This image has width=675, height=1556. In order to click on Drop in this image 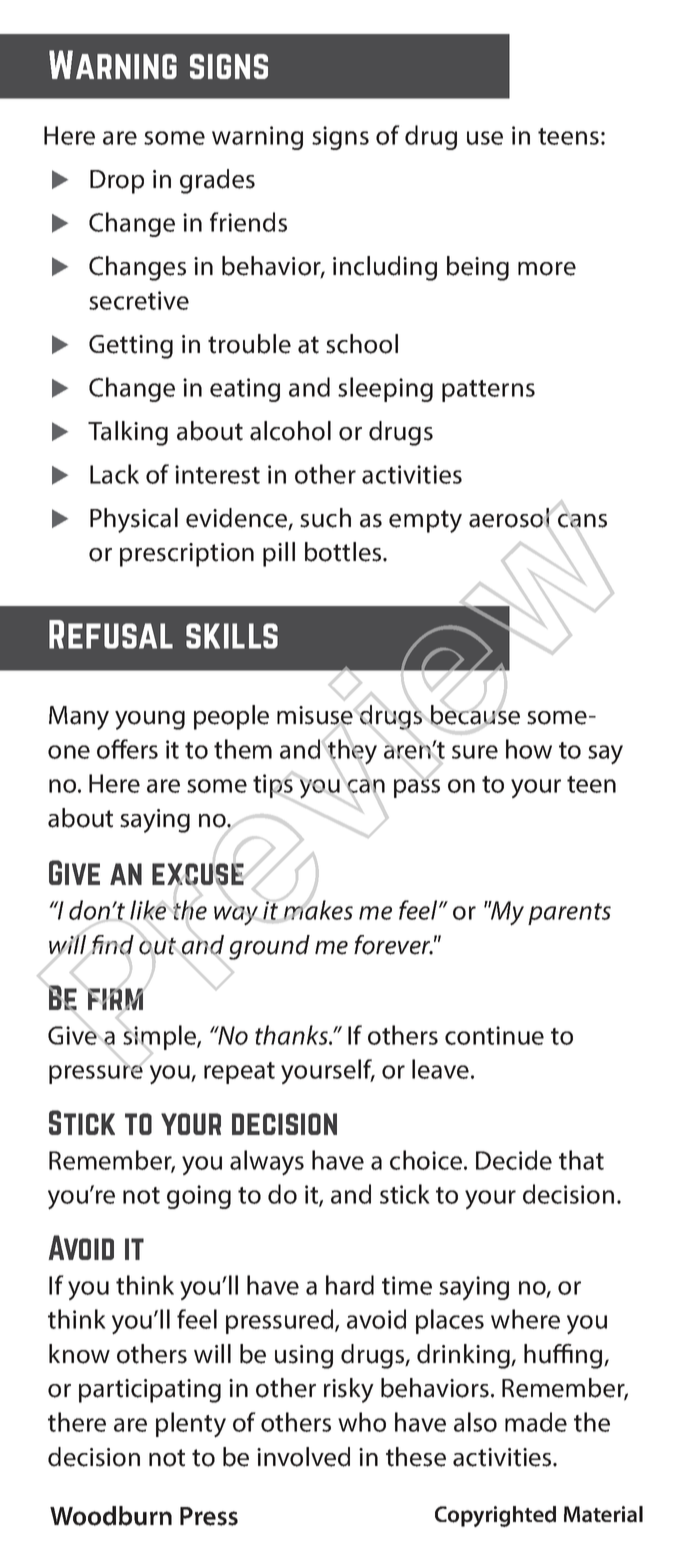, I will do `click(117, 182)`.
